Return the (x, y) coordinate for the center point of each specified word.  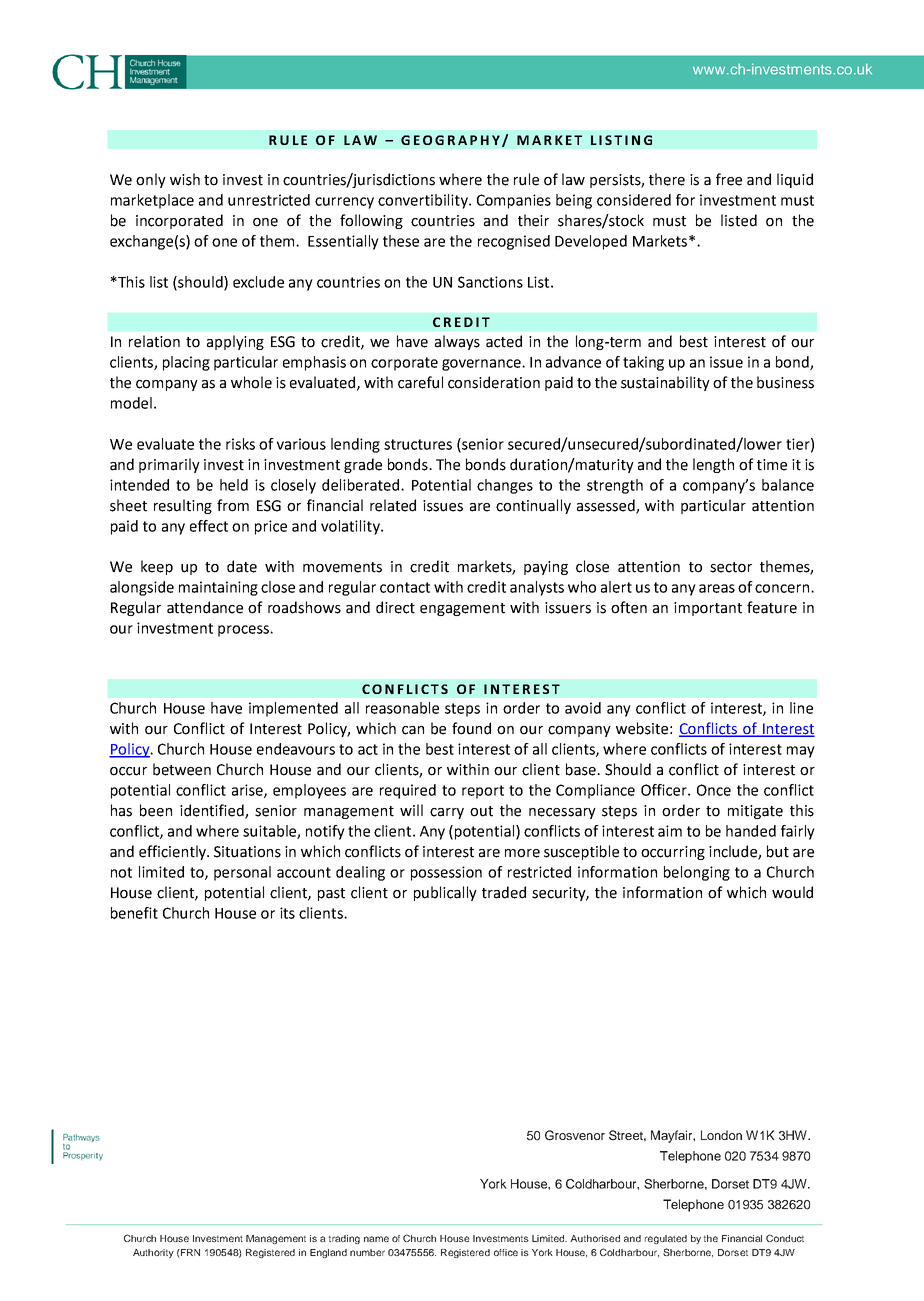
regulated (666, 1239)
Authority (153, 1253)
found (471, 728)
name (376, 1239)
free (729, 179)
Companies (514, 201)
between (182, 769)
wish (185, 179)
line (801, 708)
